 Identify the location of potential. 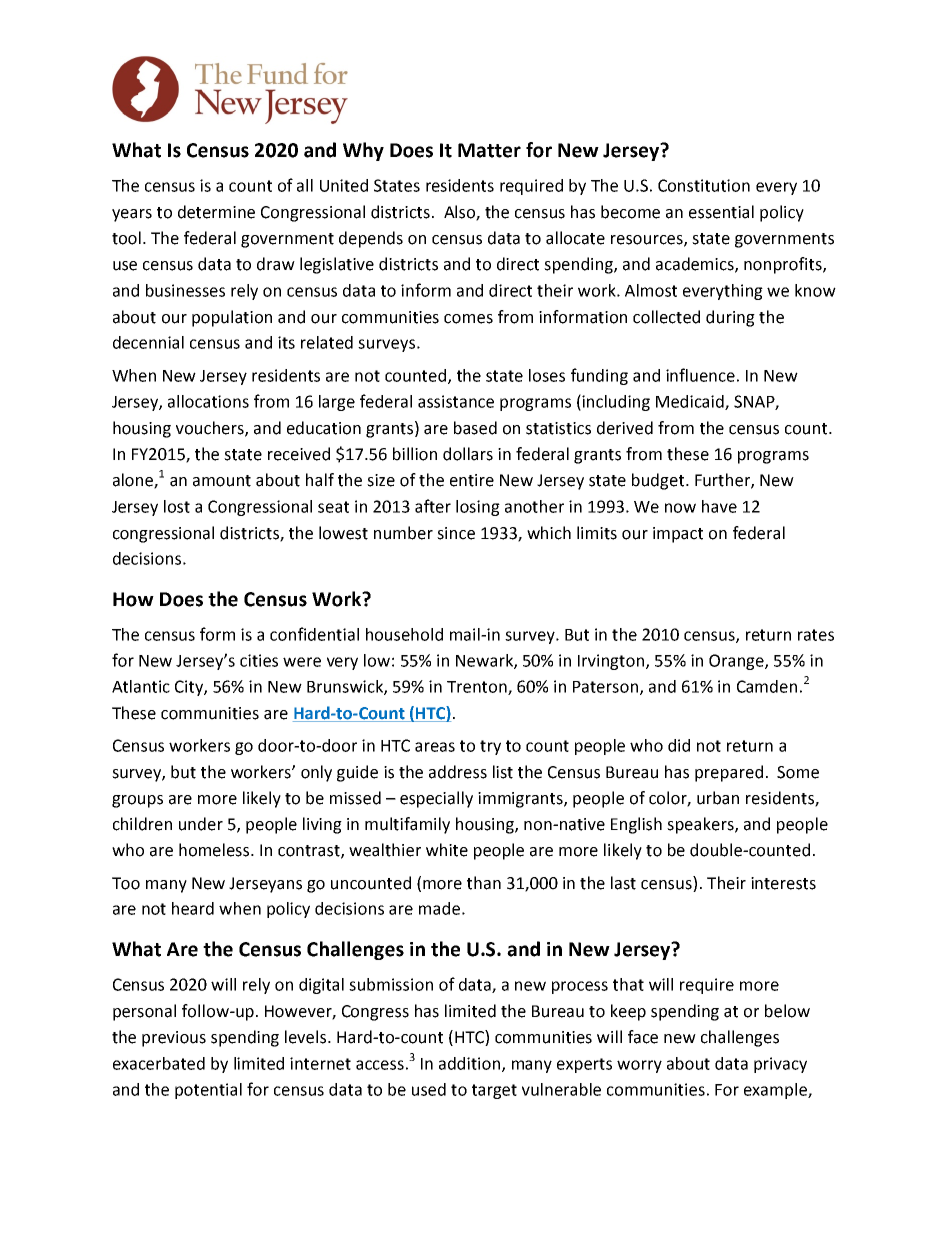
(208, 1091).
